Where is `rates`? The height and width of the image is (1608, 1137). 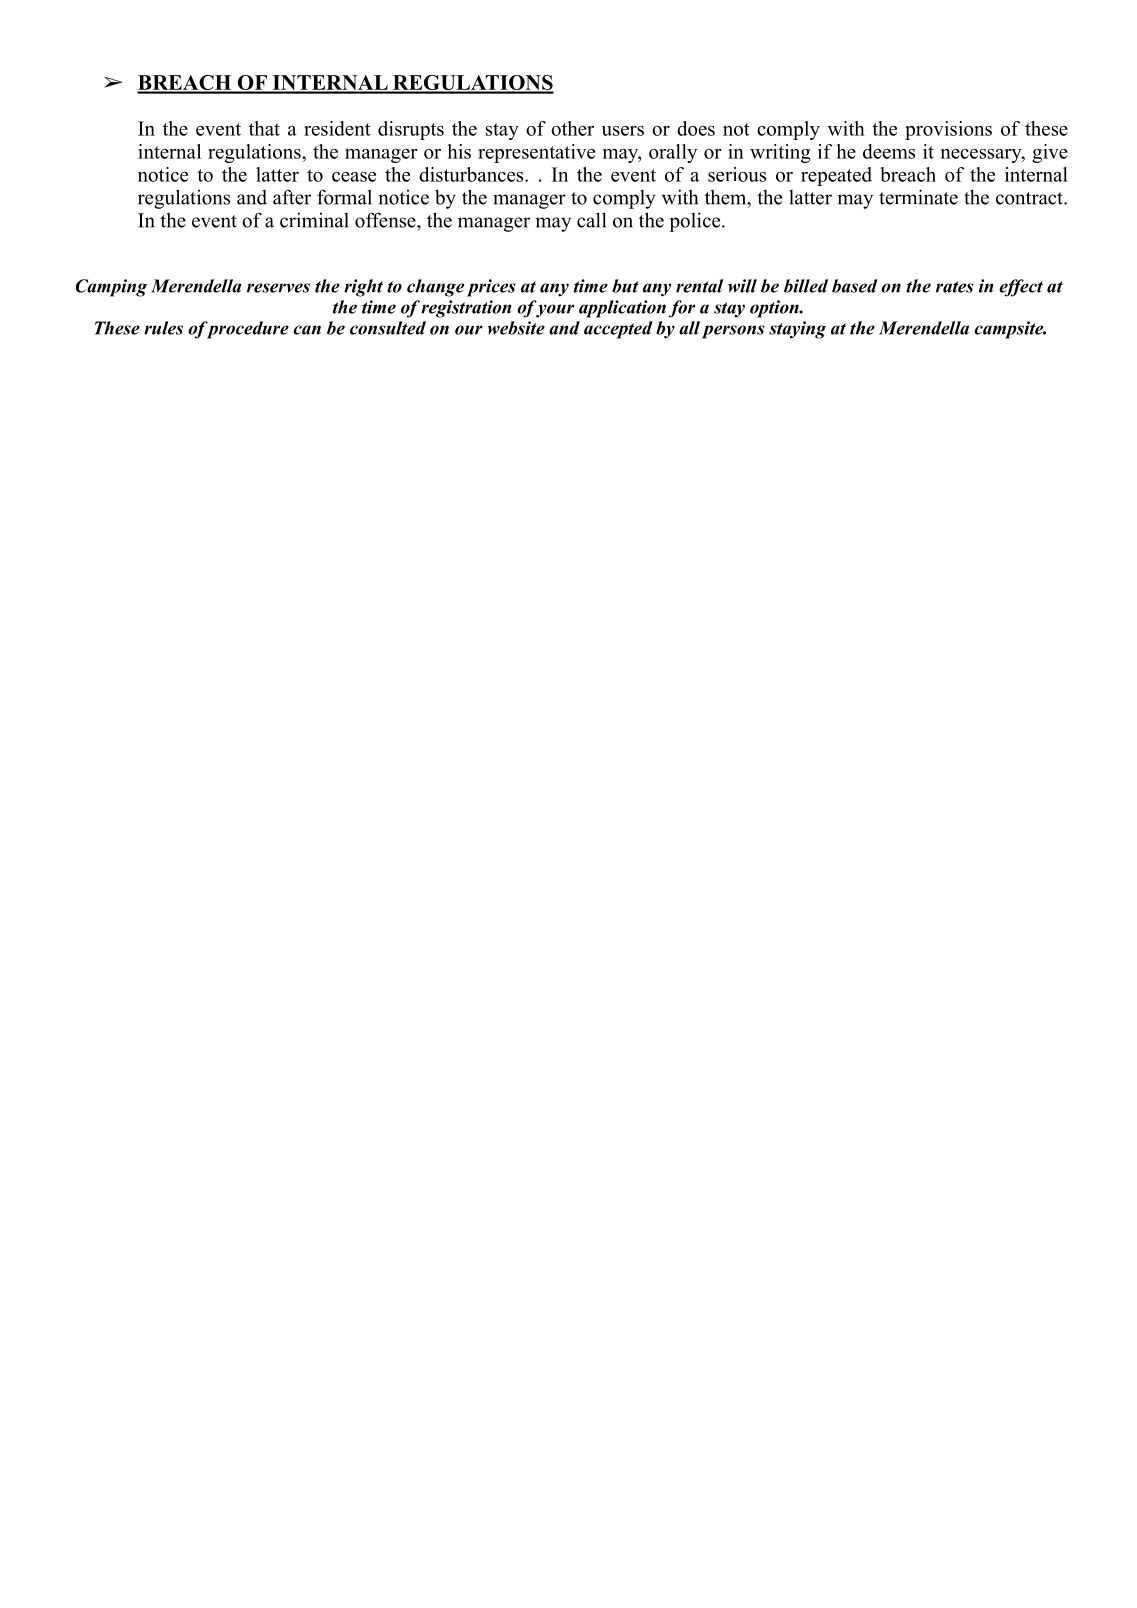
rates is located at coordinates (955, 287).
